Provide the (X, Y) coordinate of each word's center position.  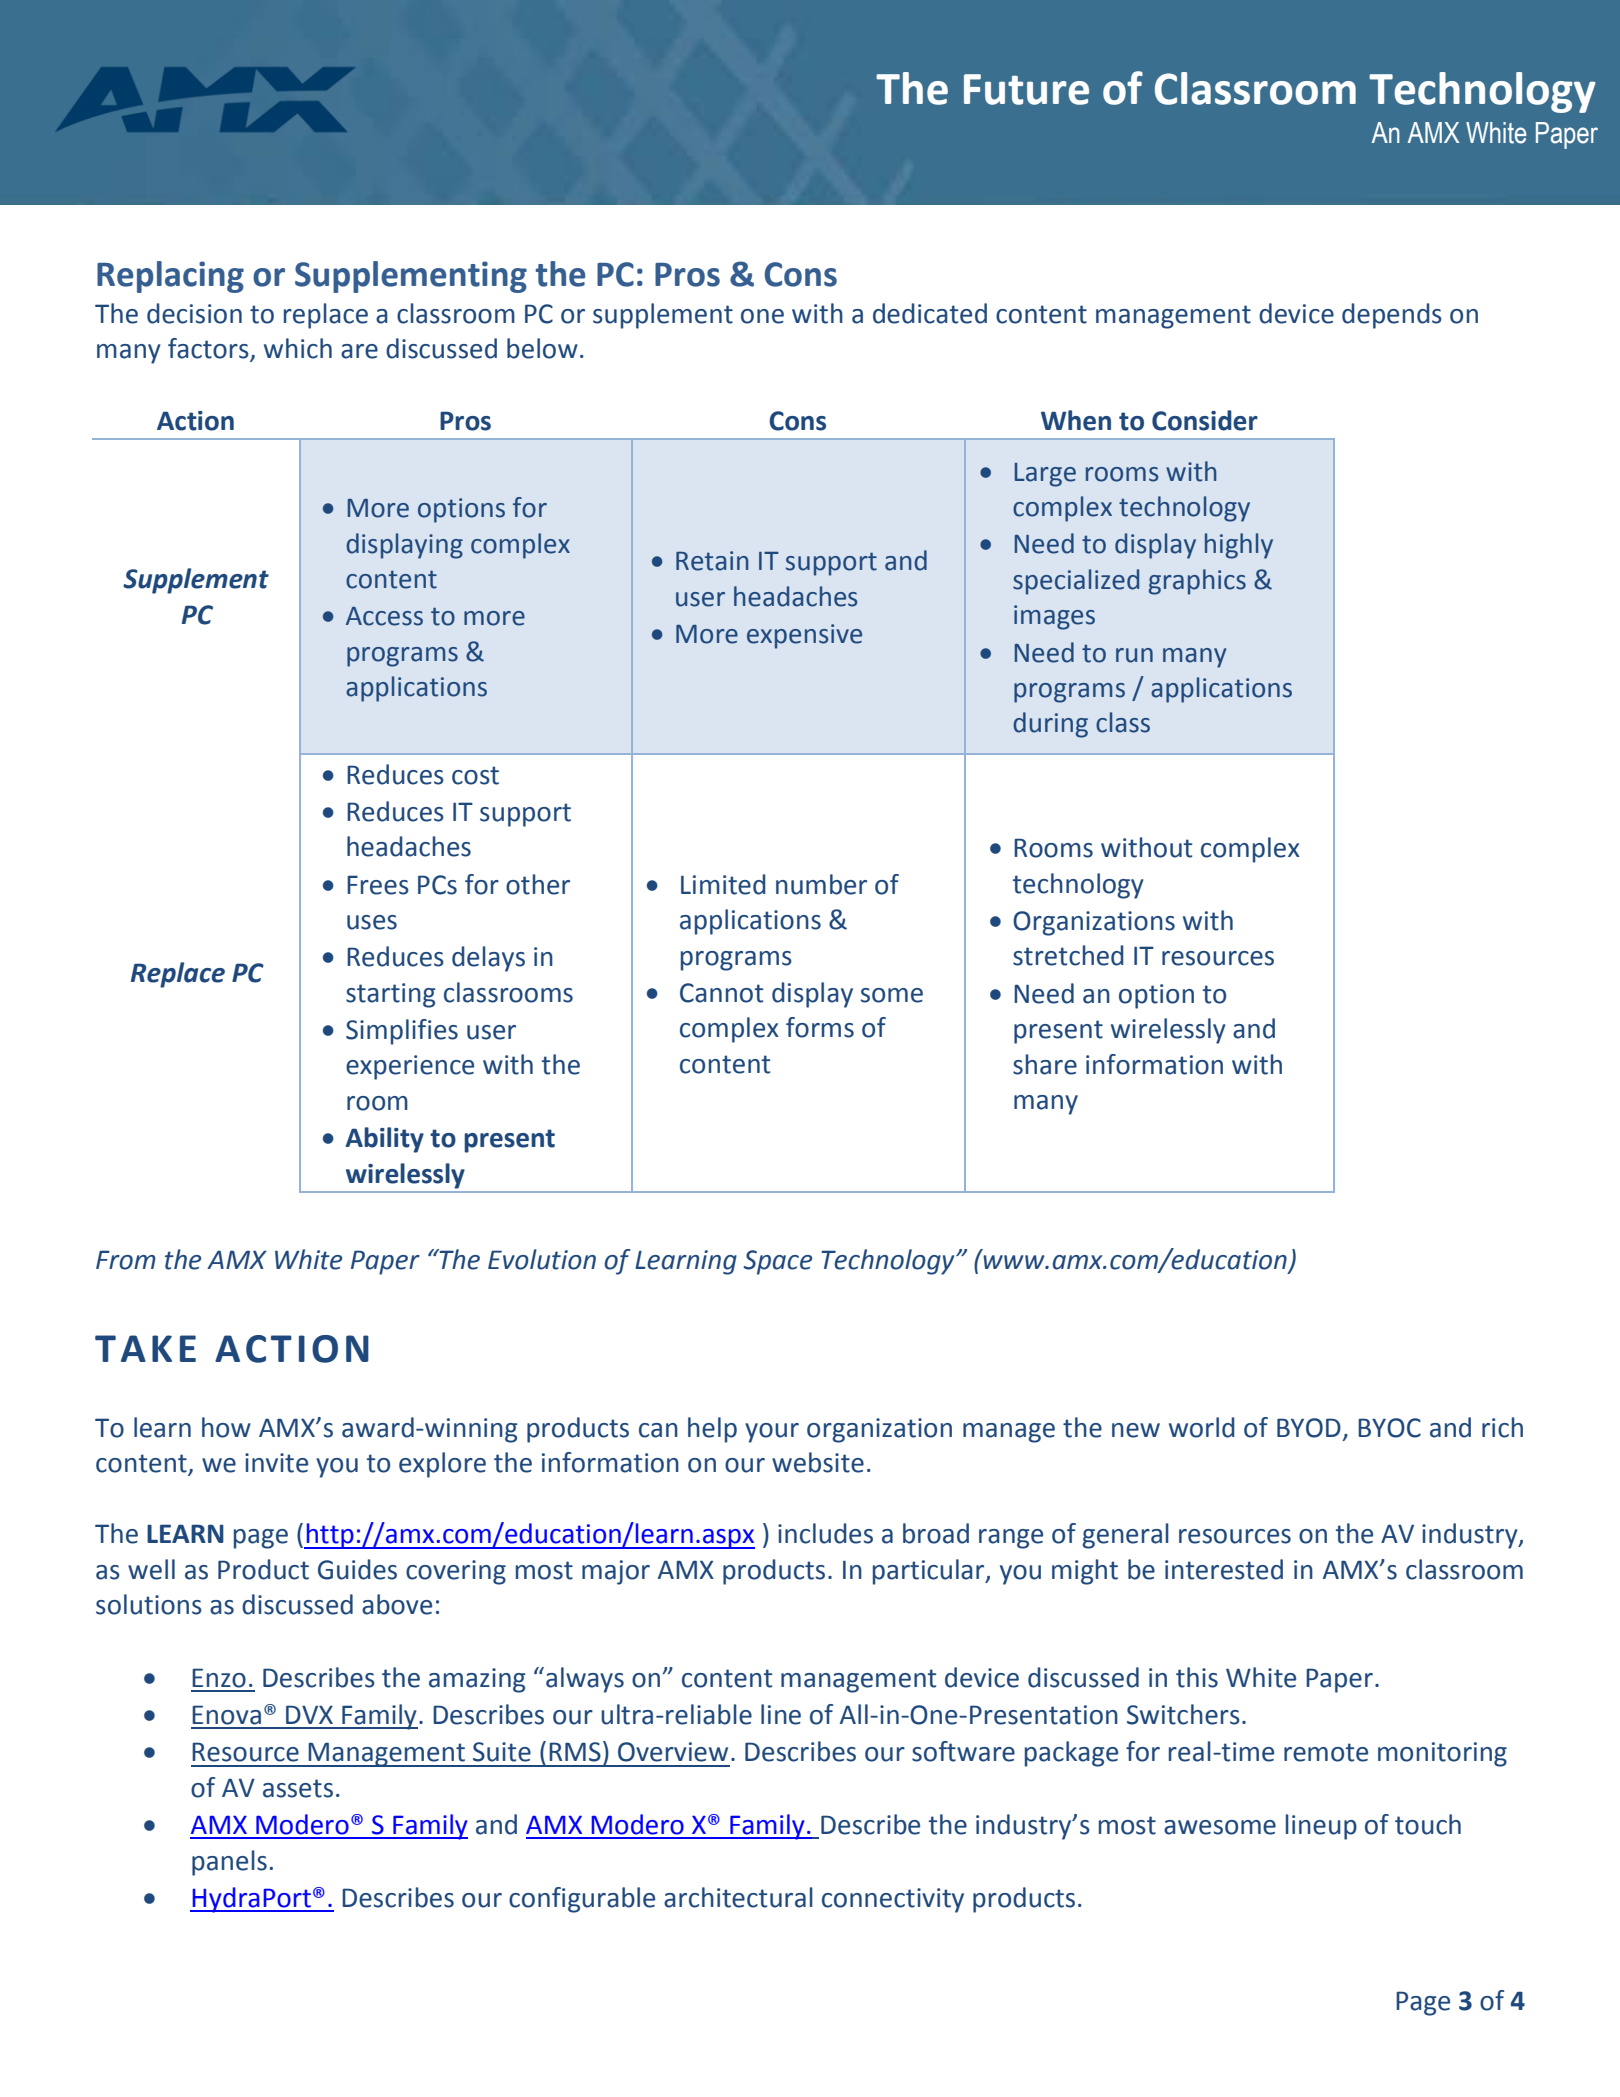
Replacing (170, 277)
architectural (738, 1897)
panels (229, 1863)
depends (1392, 316)
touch (1428, 1824)
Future (1026, 89)
